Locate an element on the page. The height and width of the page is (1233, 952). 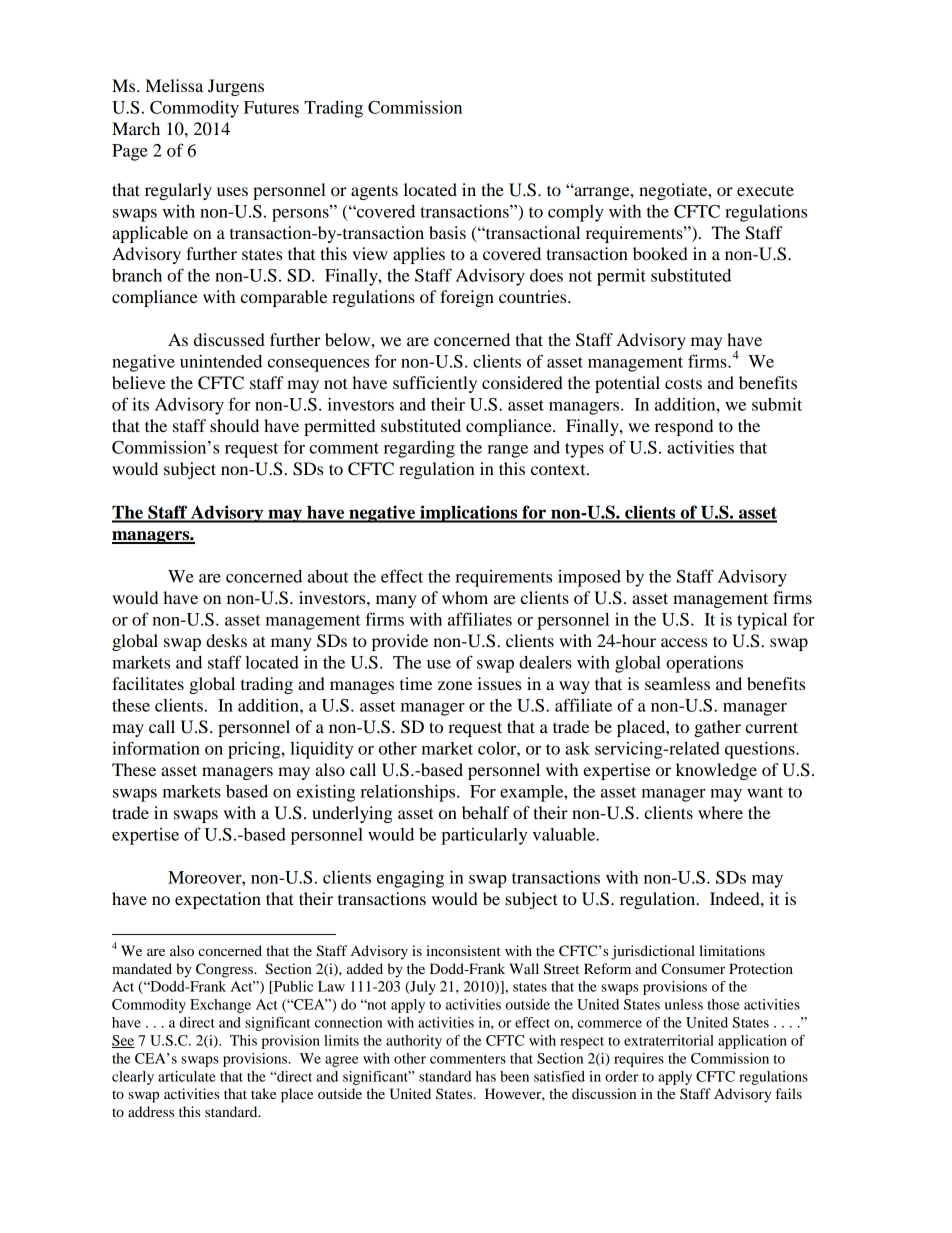
respond is located at coordinates (684, 427).
